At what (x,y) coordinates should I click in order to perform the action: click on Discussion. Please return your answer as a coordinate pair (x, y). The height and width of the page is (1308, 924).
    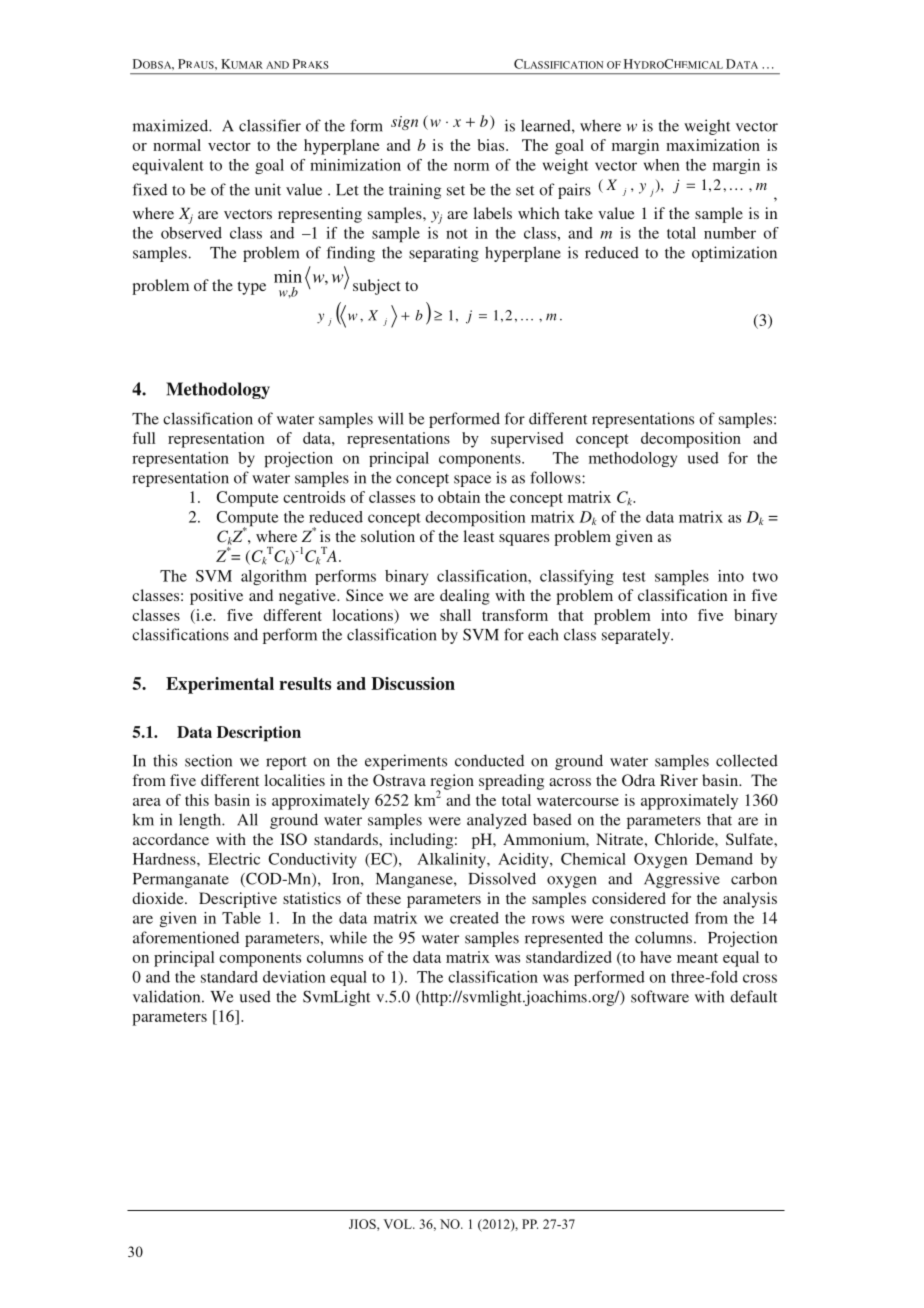
    Looking at the image, I should click on (413, 683).
